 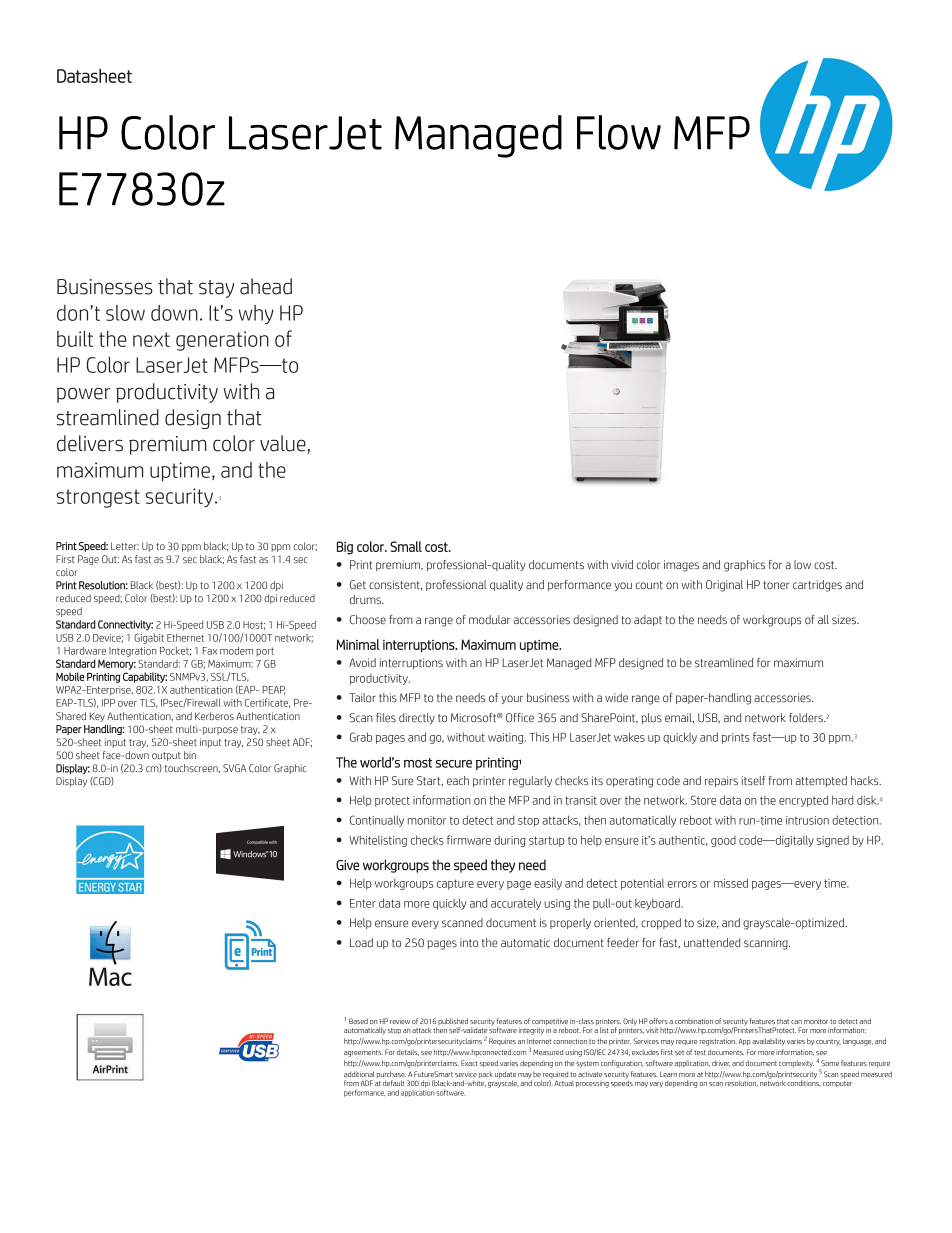 I want to click on Exact, so click(x=469, y=1063).
